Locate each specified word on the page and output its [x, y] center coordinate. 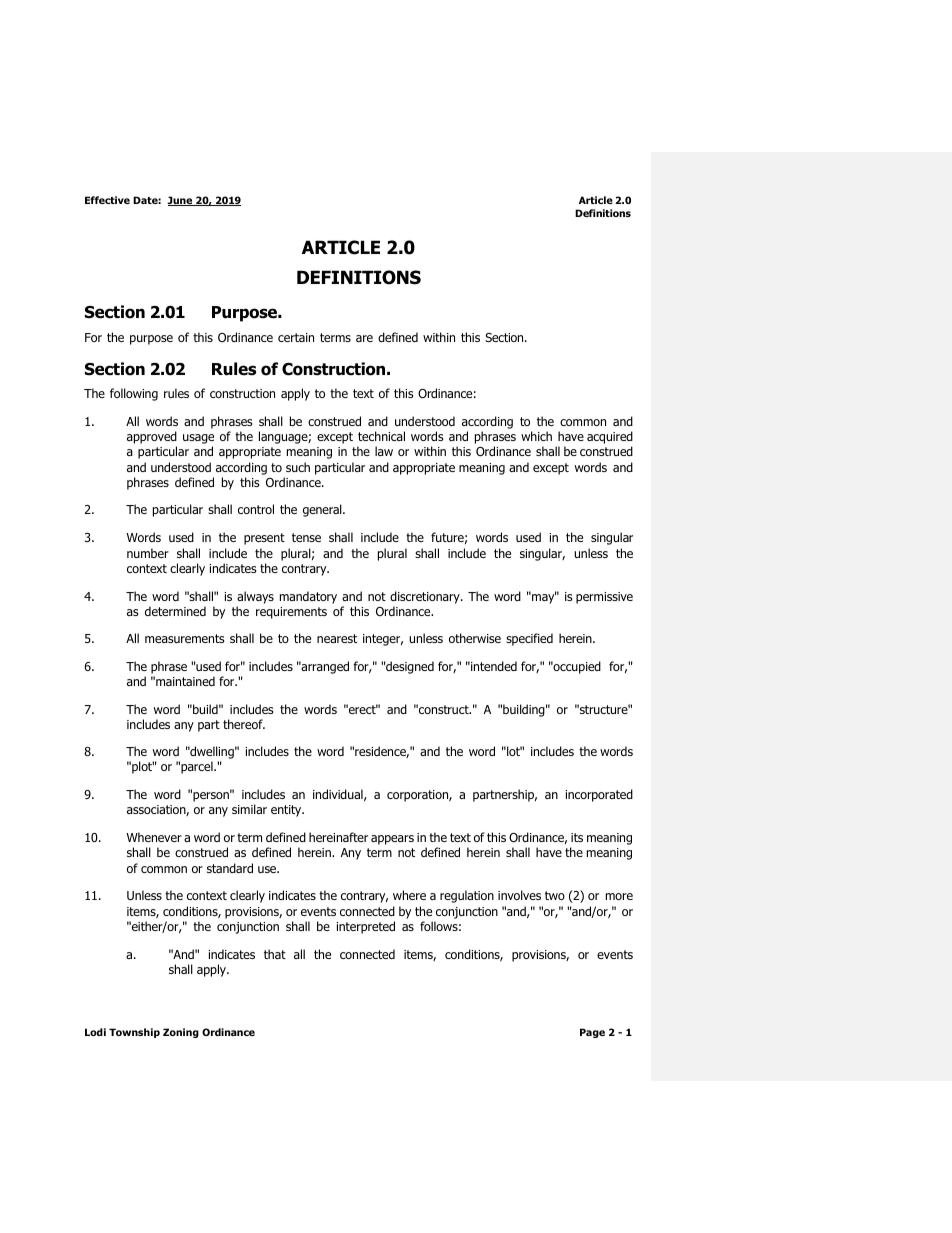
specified [529, 639]
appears [392, 840]
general [323, 510]
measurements [184, 638]
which [536, 436]
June [181, 201]
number [148, 553]
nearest [337, 638]
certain [296, 337]
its [577, 837]
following [134, 394]
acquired [610, 437]
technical [381, 436]
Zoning [181, 1033]
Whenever [154, 837]
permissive [604, 598]
